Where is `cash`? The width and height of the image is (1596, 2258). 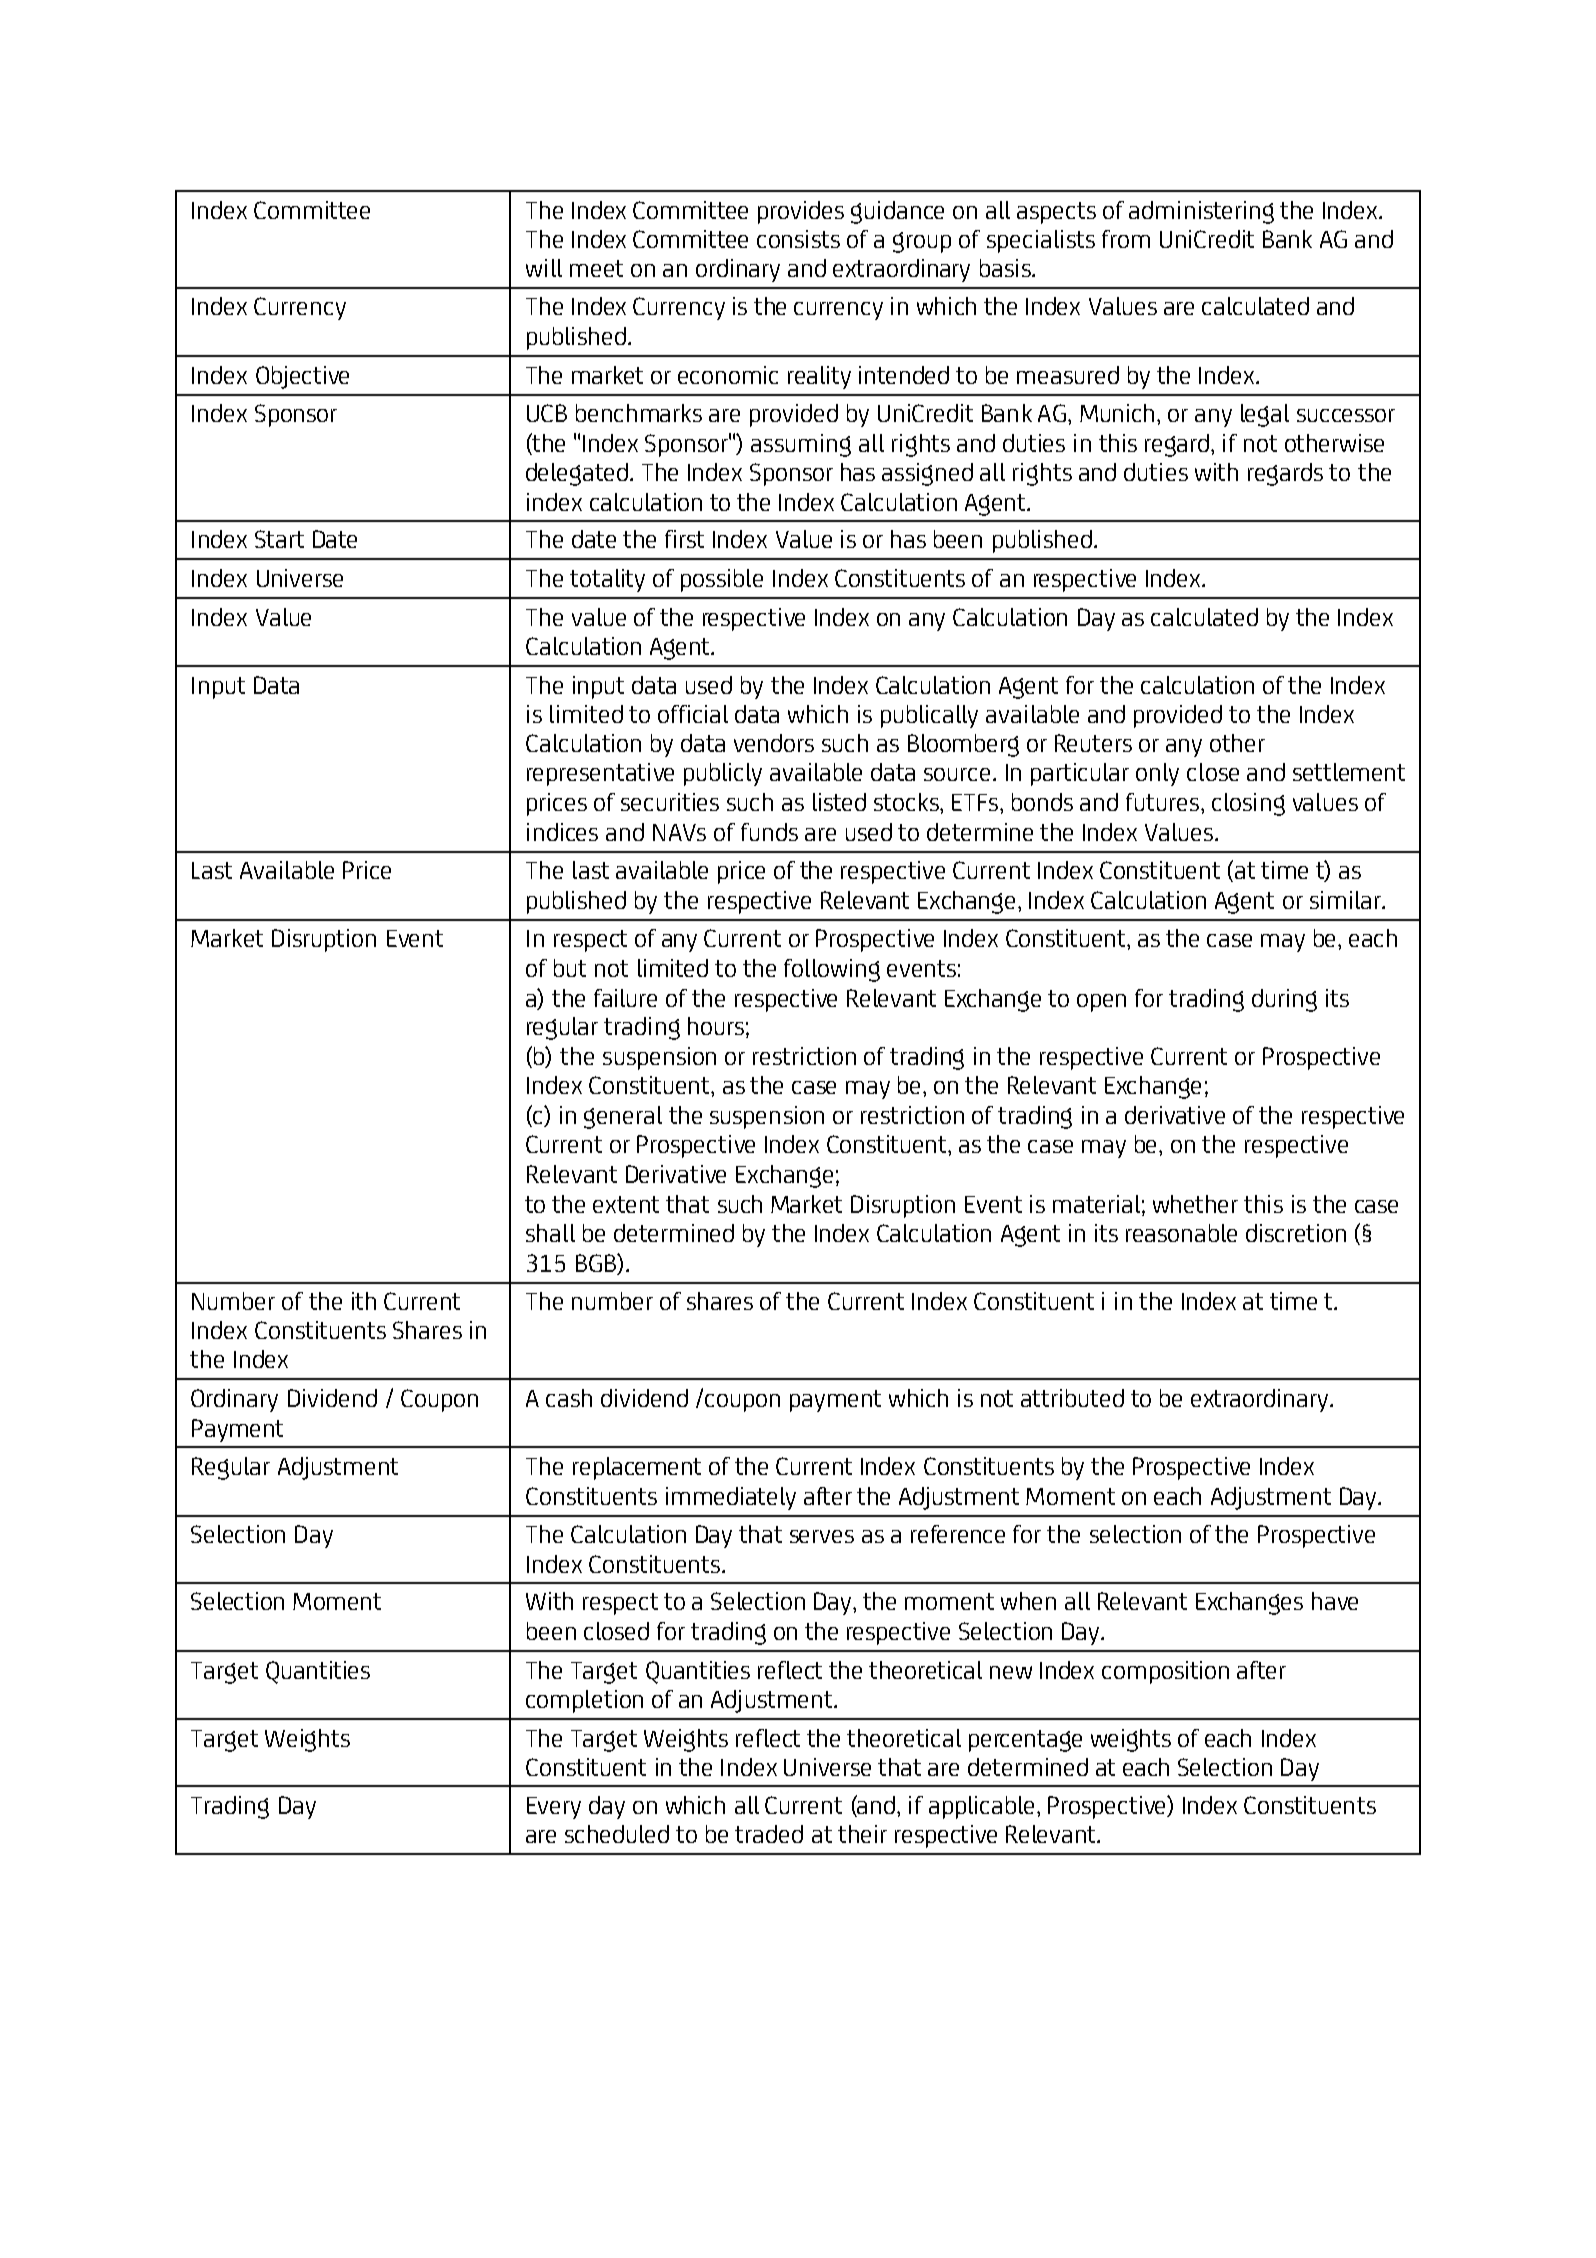
cash is located at coordinates (569, 1398).
